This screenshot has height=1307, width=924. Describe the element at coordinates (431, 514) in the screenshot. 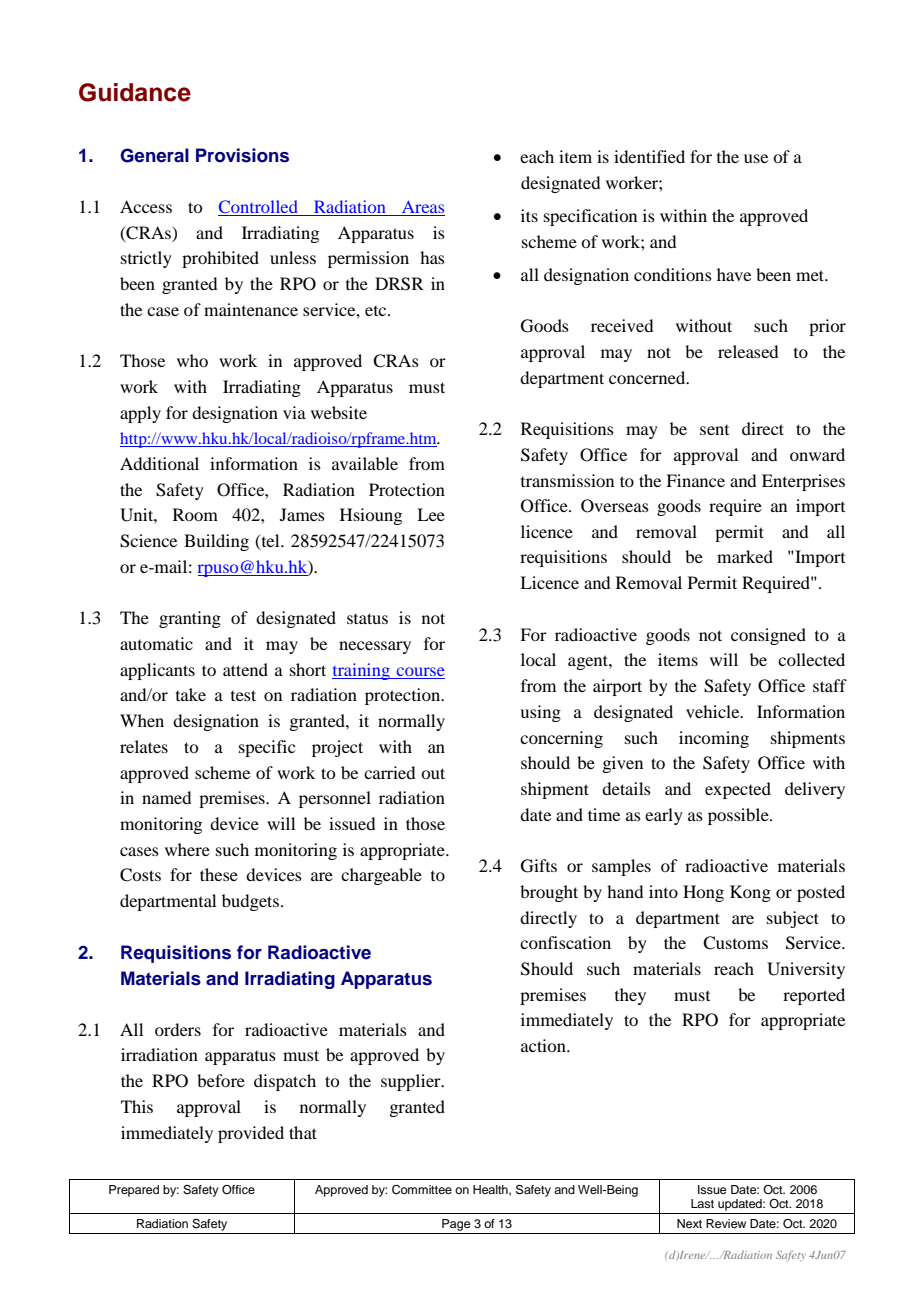

I see `Lee` at that location.
